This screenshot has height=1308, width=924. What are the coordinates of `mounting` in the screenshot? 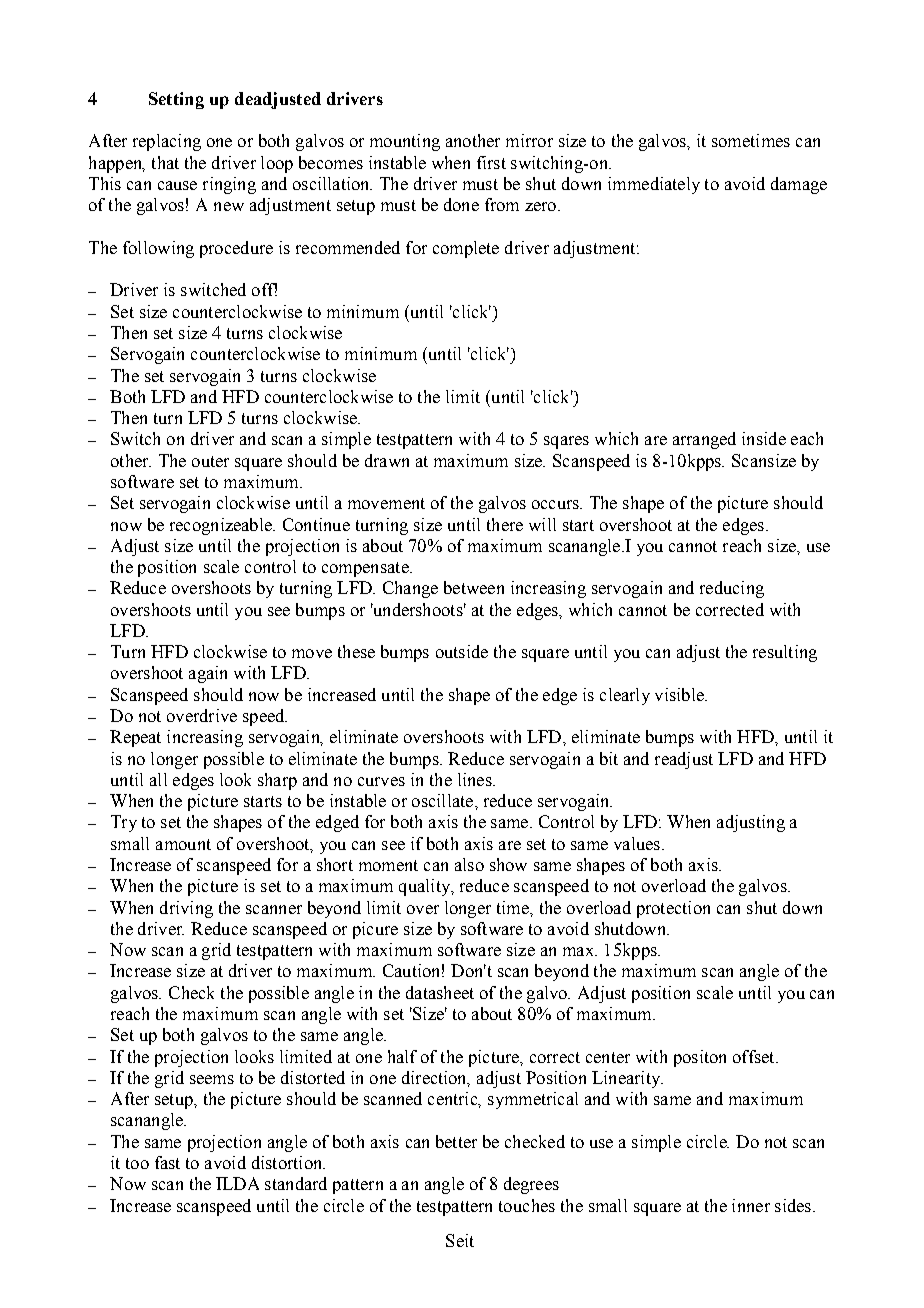 It's located at (405, 142).
